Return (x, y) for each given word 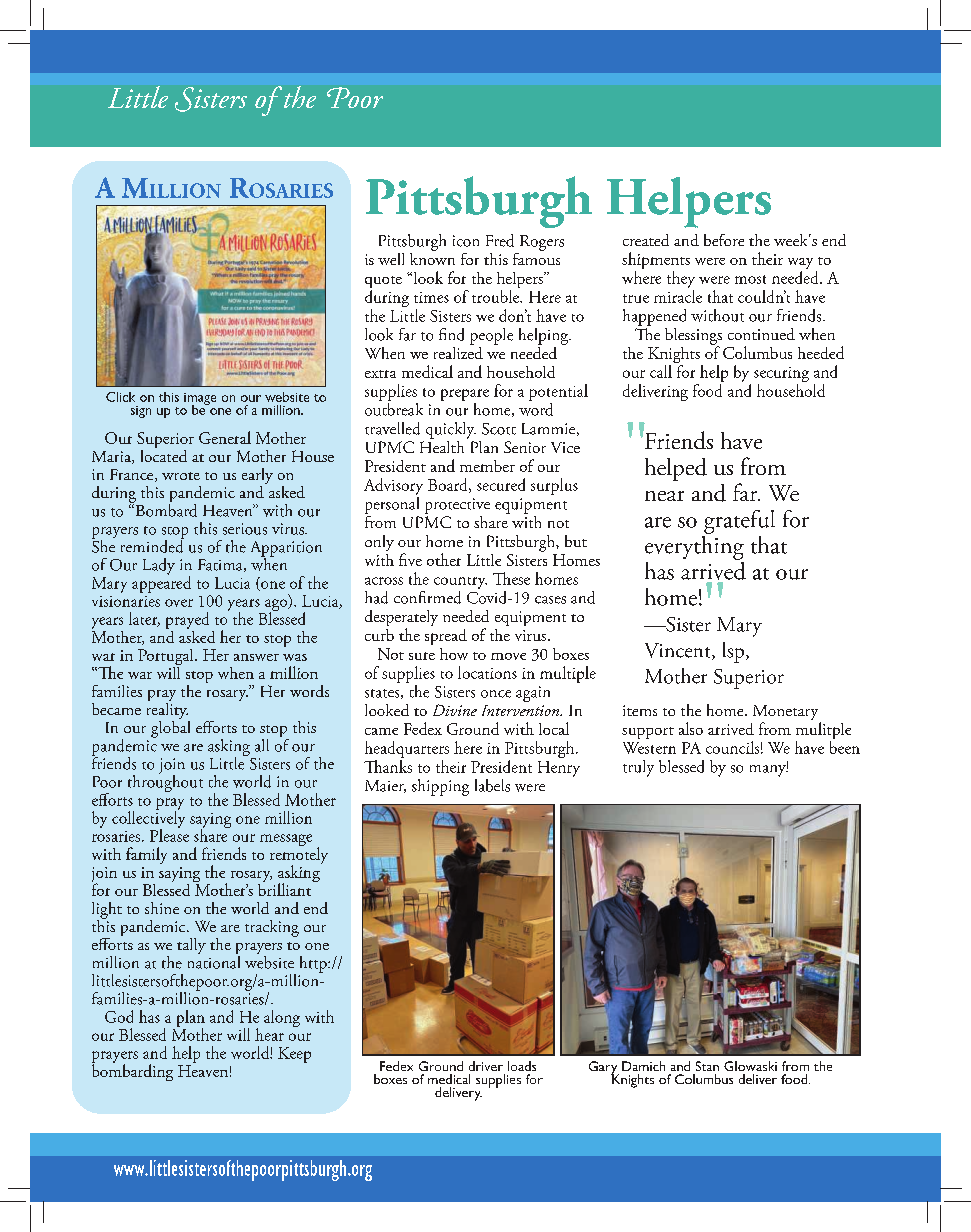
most (750, 279)
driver (486, 1066)
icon (466, 241)
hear (269, 1034)
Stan (707, 1066)
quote (383, 283)
